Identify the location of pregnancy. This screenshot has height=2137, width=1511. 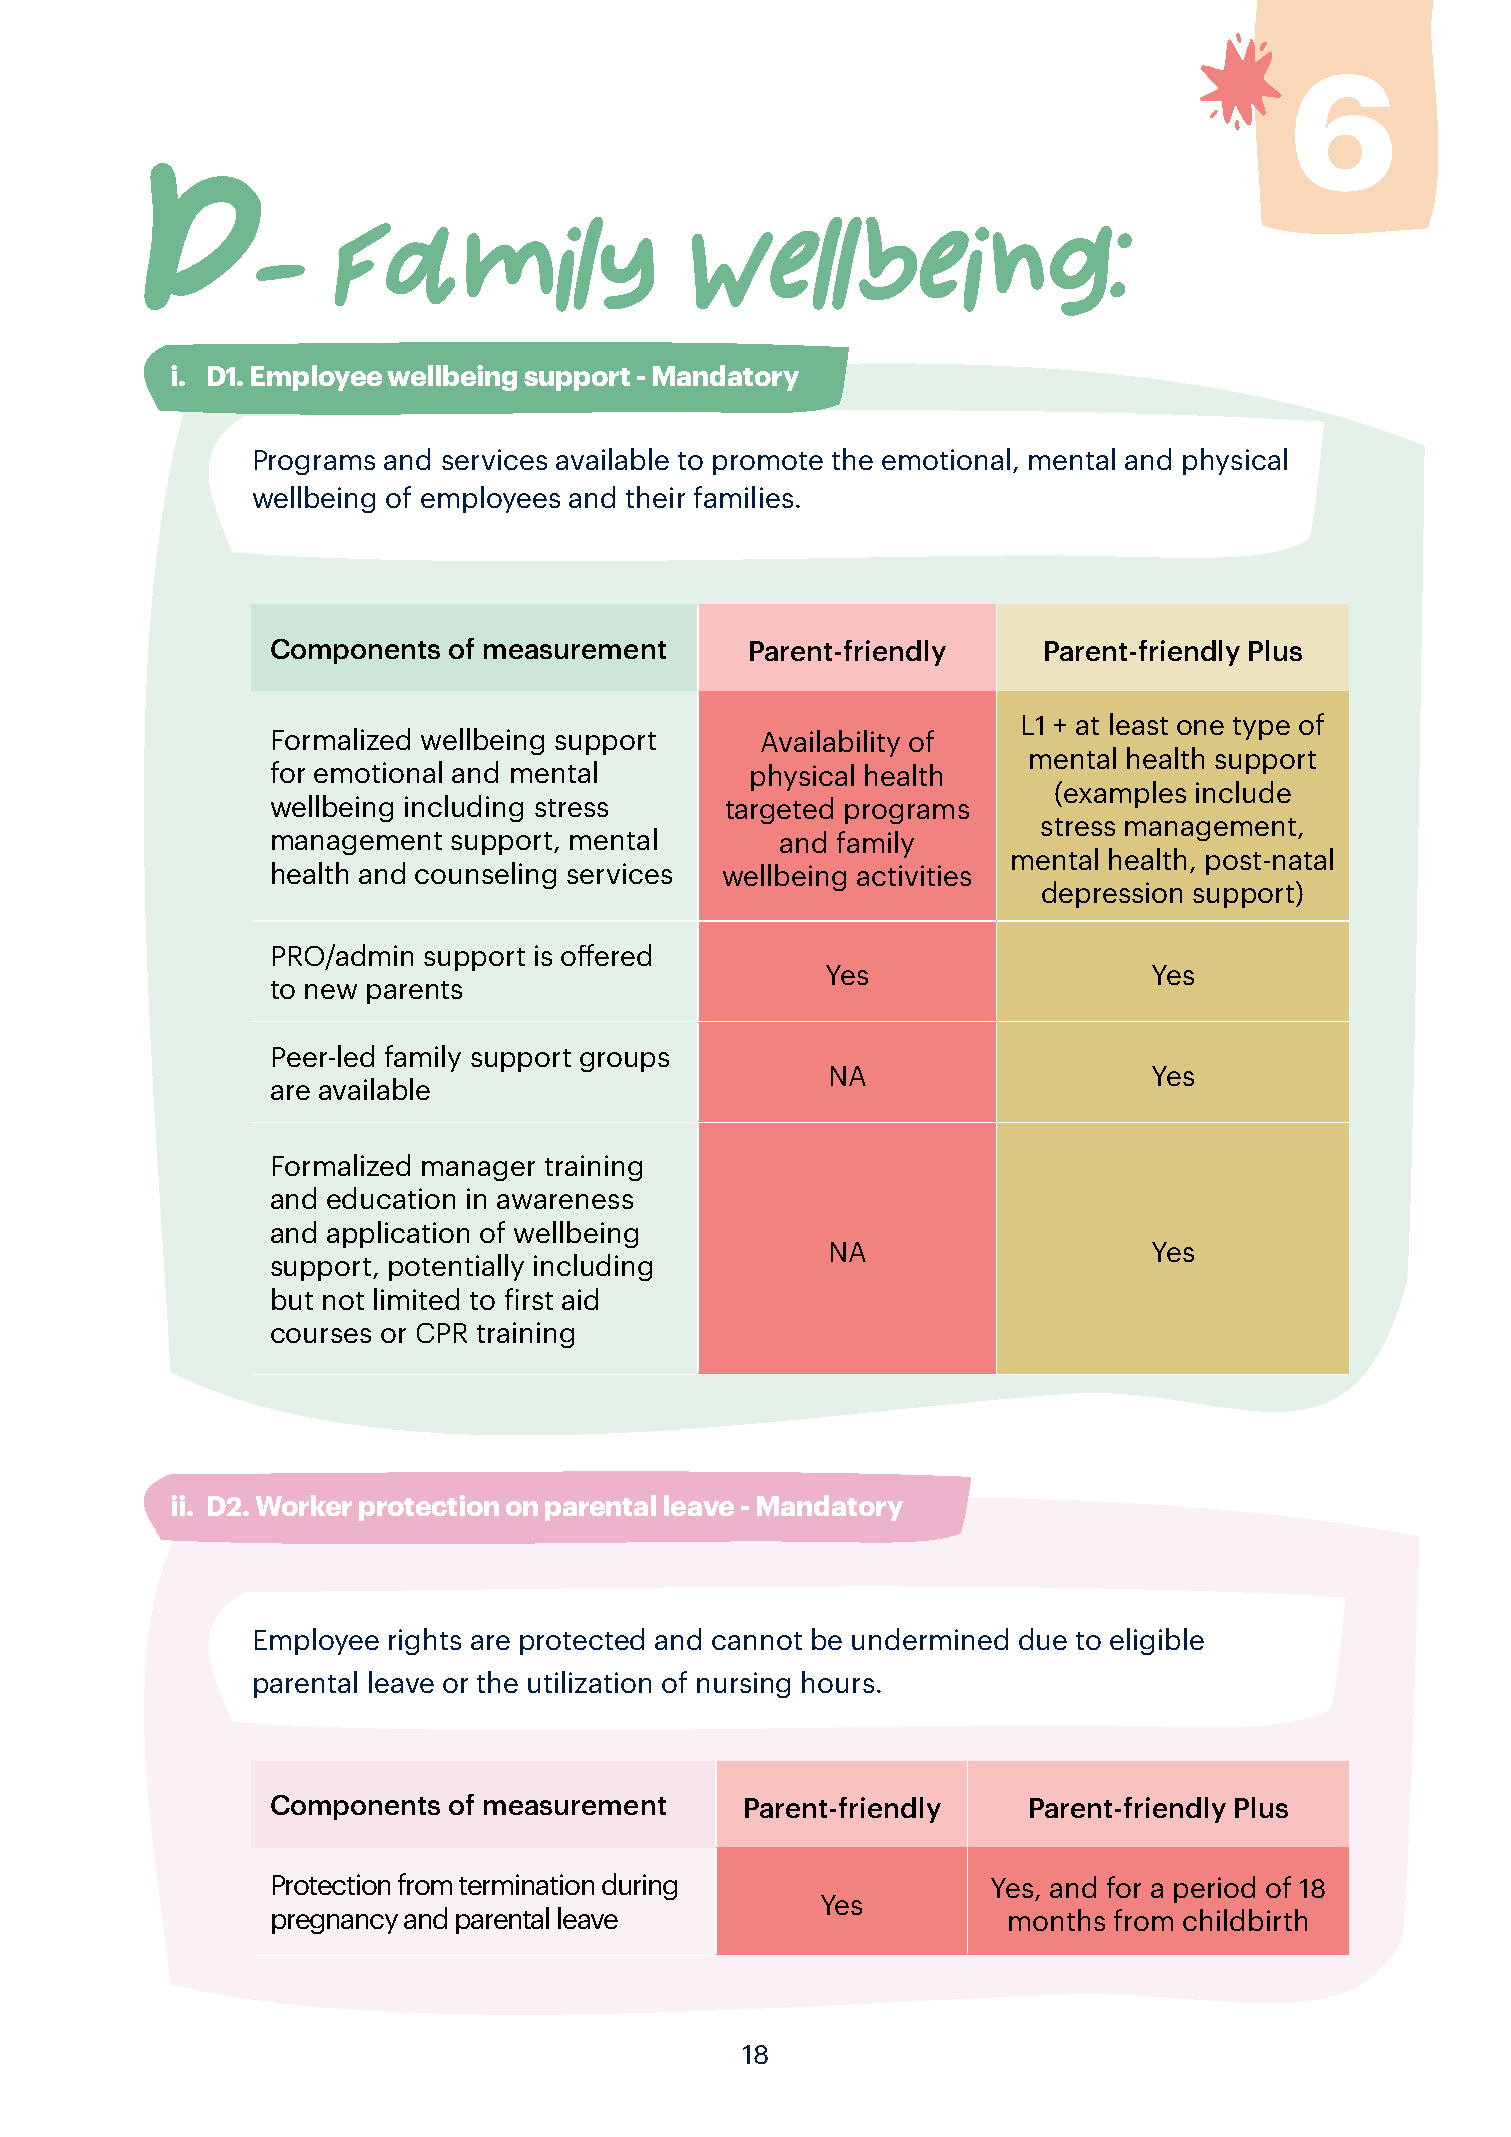
(335, 1924).
